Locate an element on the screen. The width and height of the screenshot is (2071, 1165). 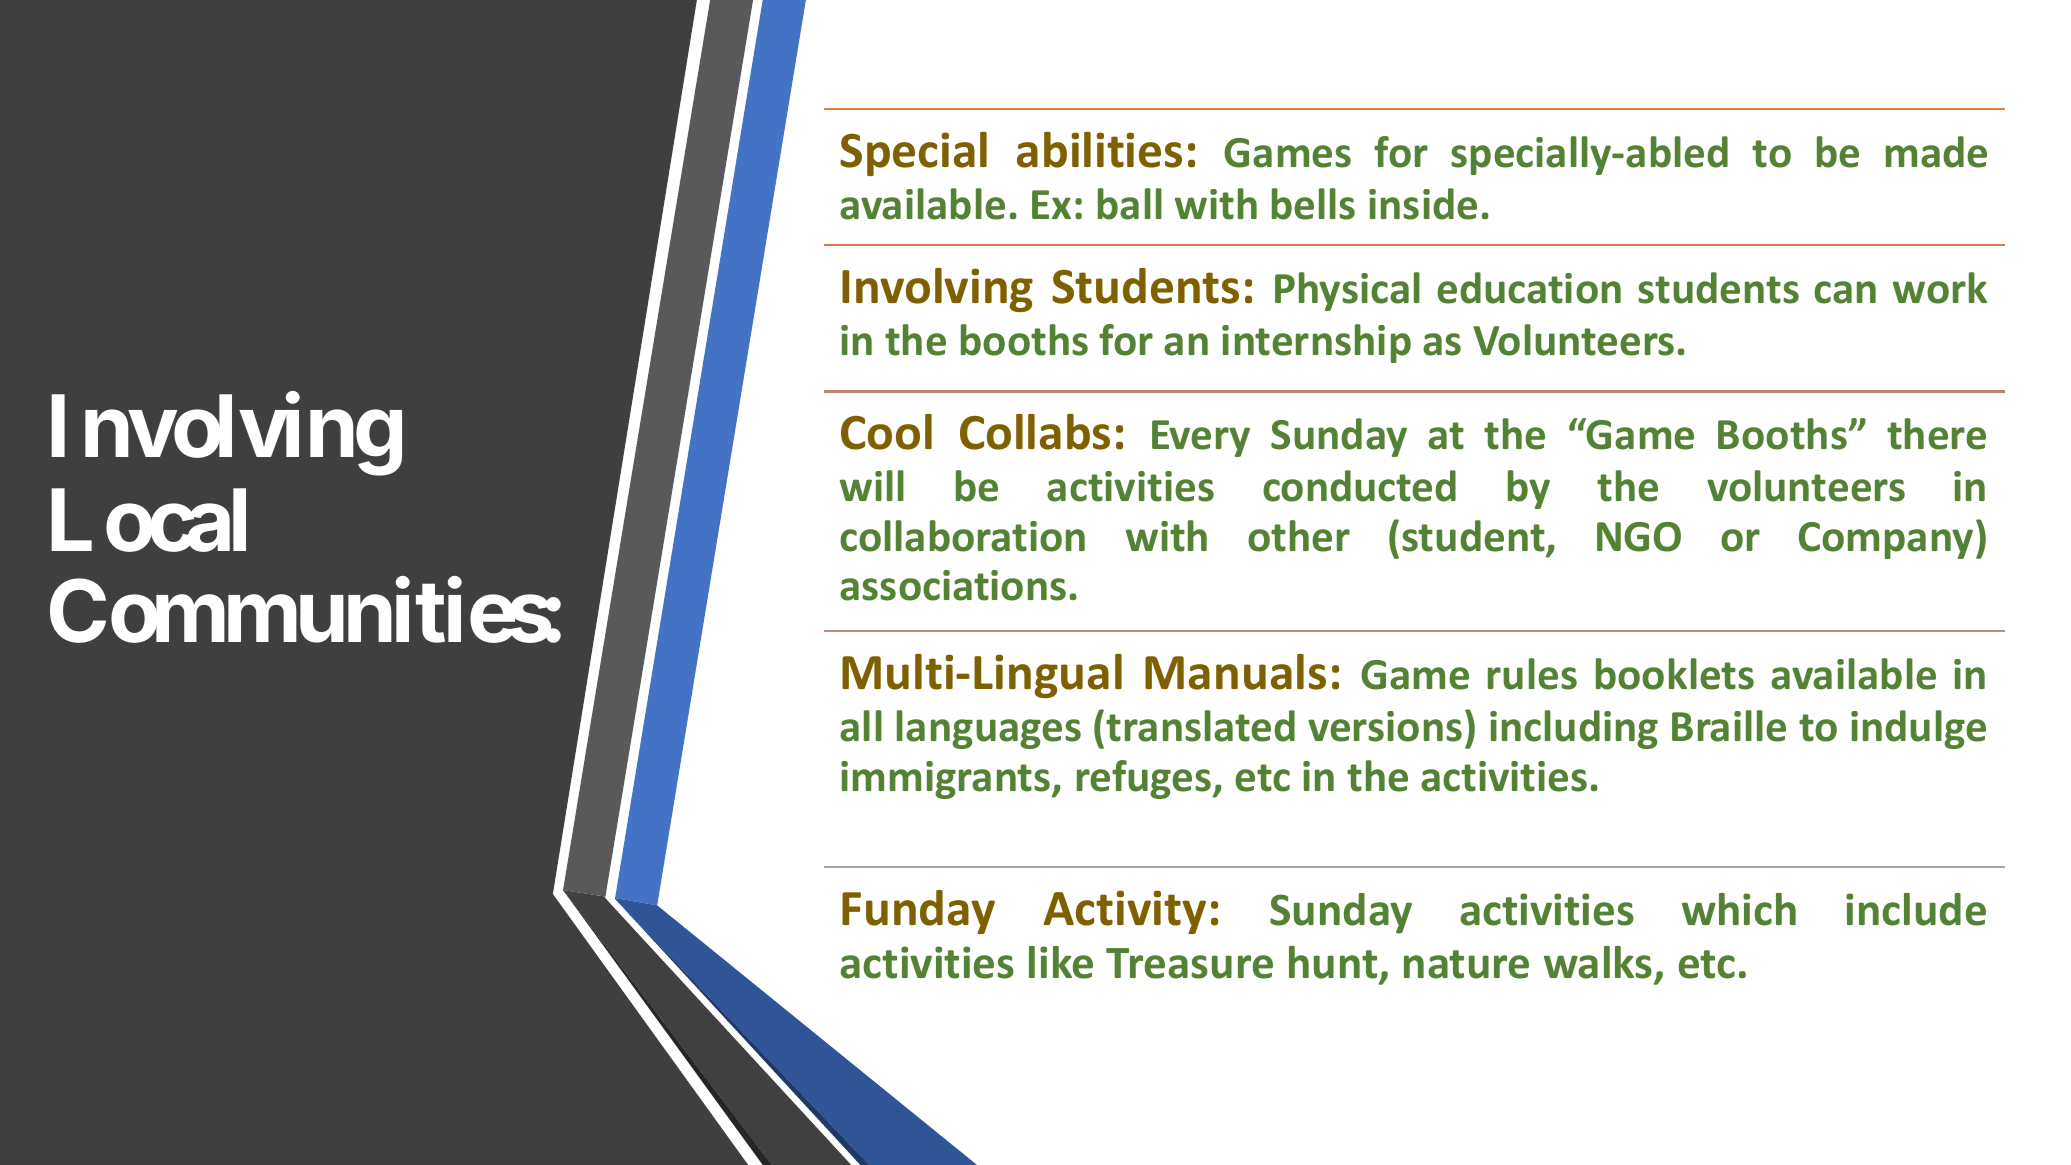
abilities is located at coordinates (1099, 150).
